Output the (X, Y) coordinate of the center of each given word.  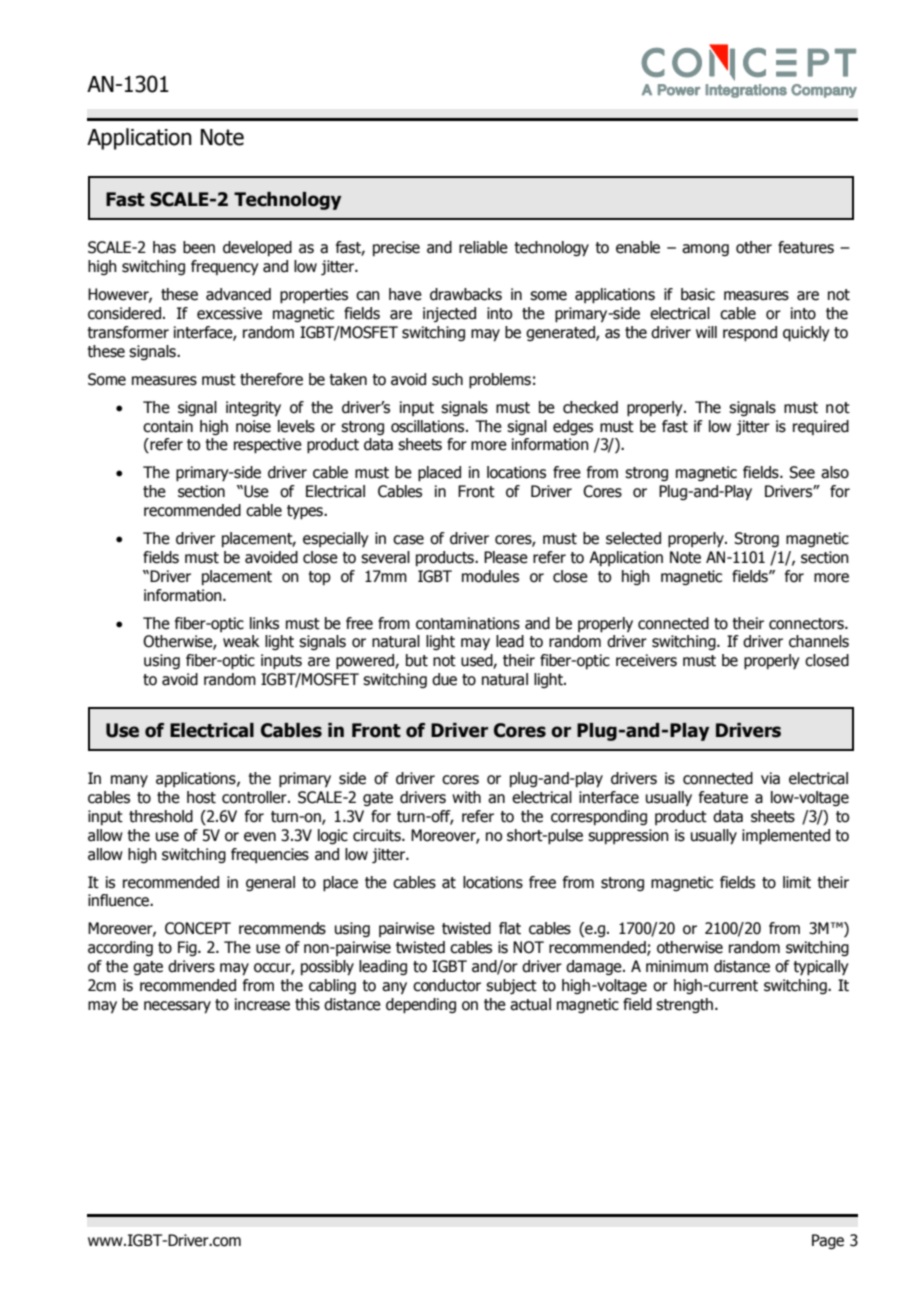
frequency (225, 267)
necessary (177, 1007)
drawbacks (466, 294)
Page (828, 1241)
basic (698, 294)
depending (421, 1006)
